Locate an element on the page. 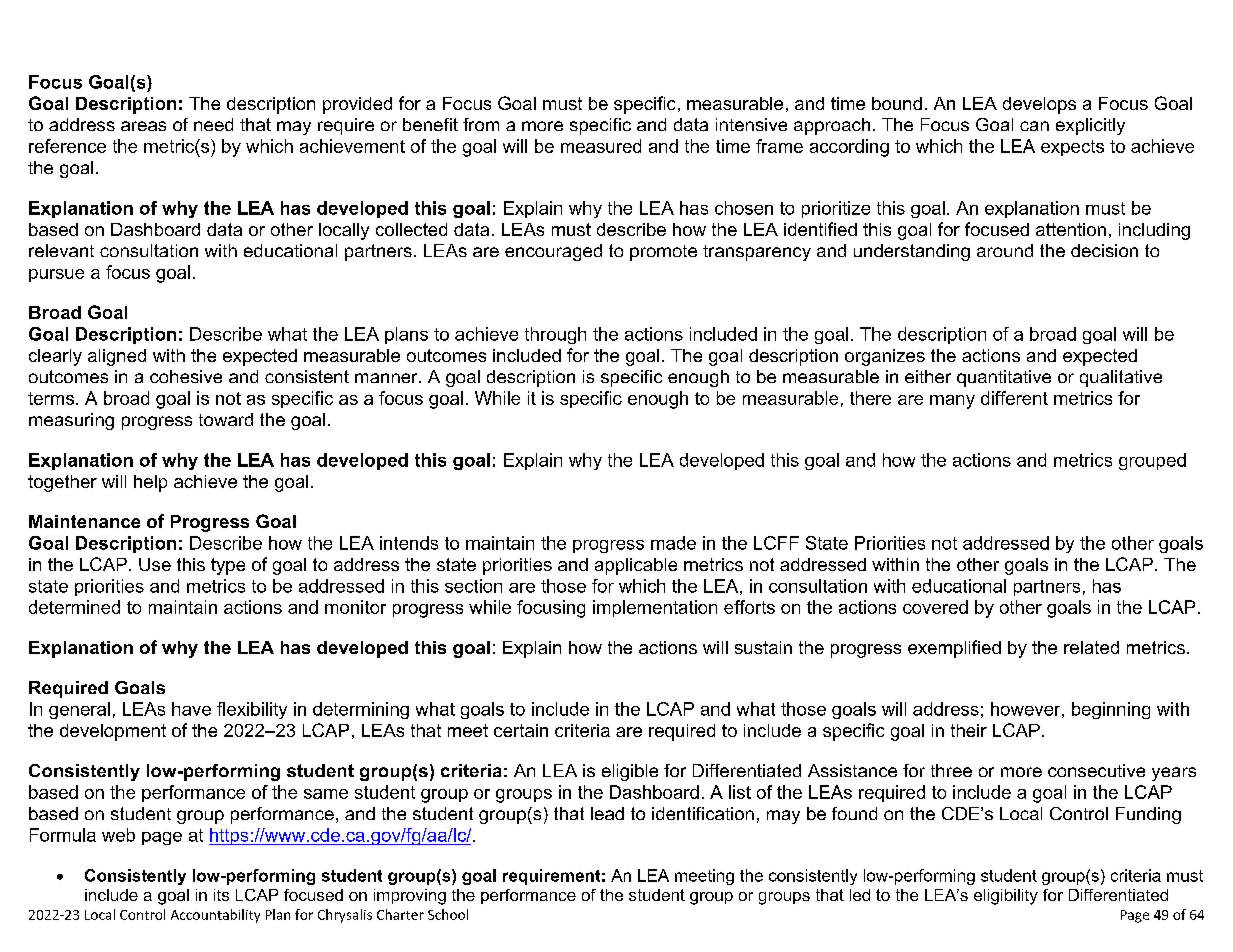  help is located at coordinates (150, 483).
